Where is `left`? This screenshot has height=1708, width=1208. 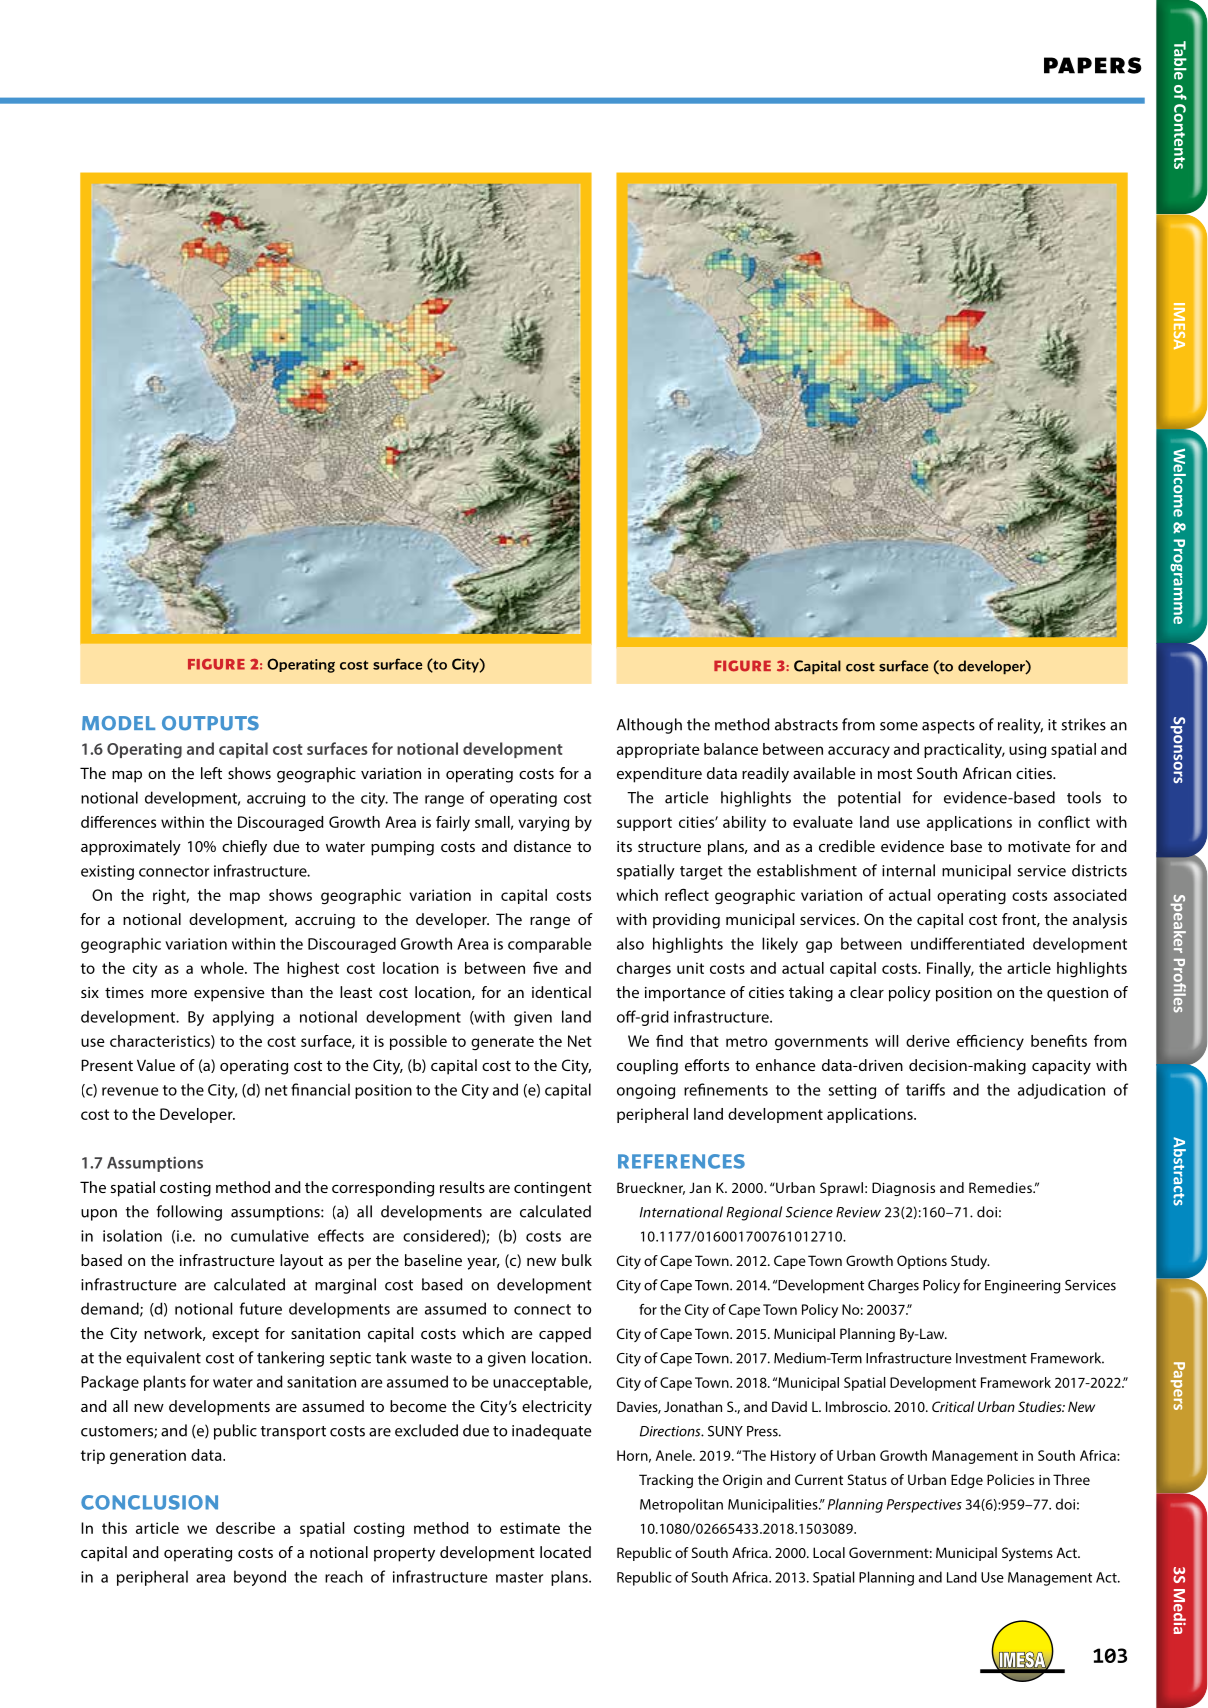 left is located at coordinates (211, 773).
